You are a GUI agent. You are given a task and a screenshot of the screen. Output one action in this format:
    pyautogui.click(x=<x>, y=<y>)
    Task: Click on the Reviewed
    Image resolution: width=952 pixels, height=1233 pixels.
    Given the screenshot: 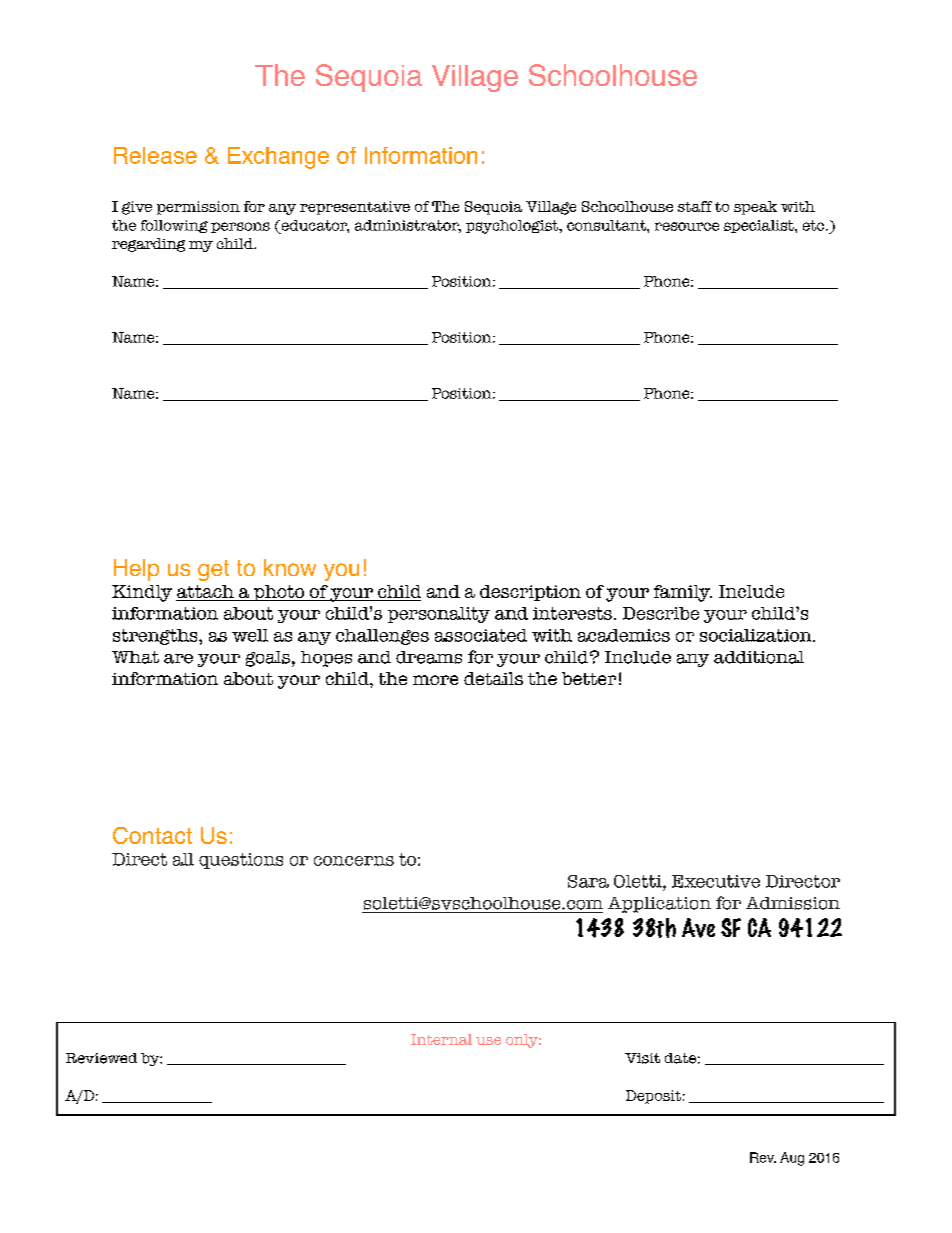 What is the action you would take?
    pyautogui.click(x=101, y=1058)
